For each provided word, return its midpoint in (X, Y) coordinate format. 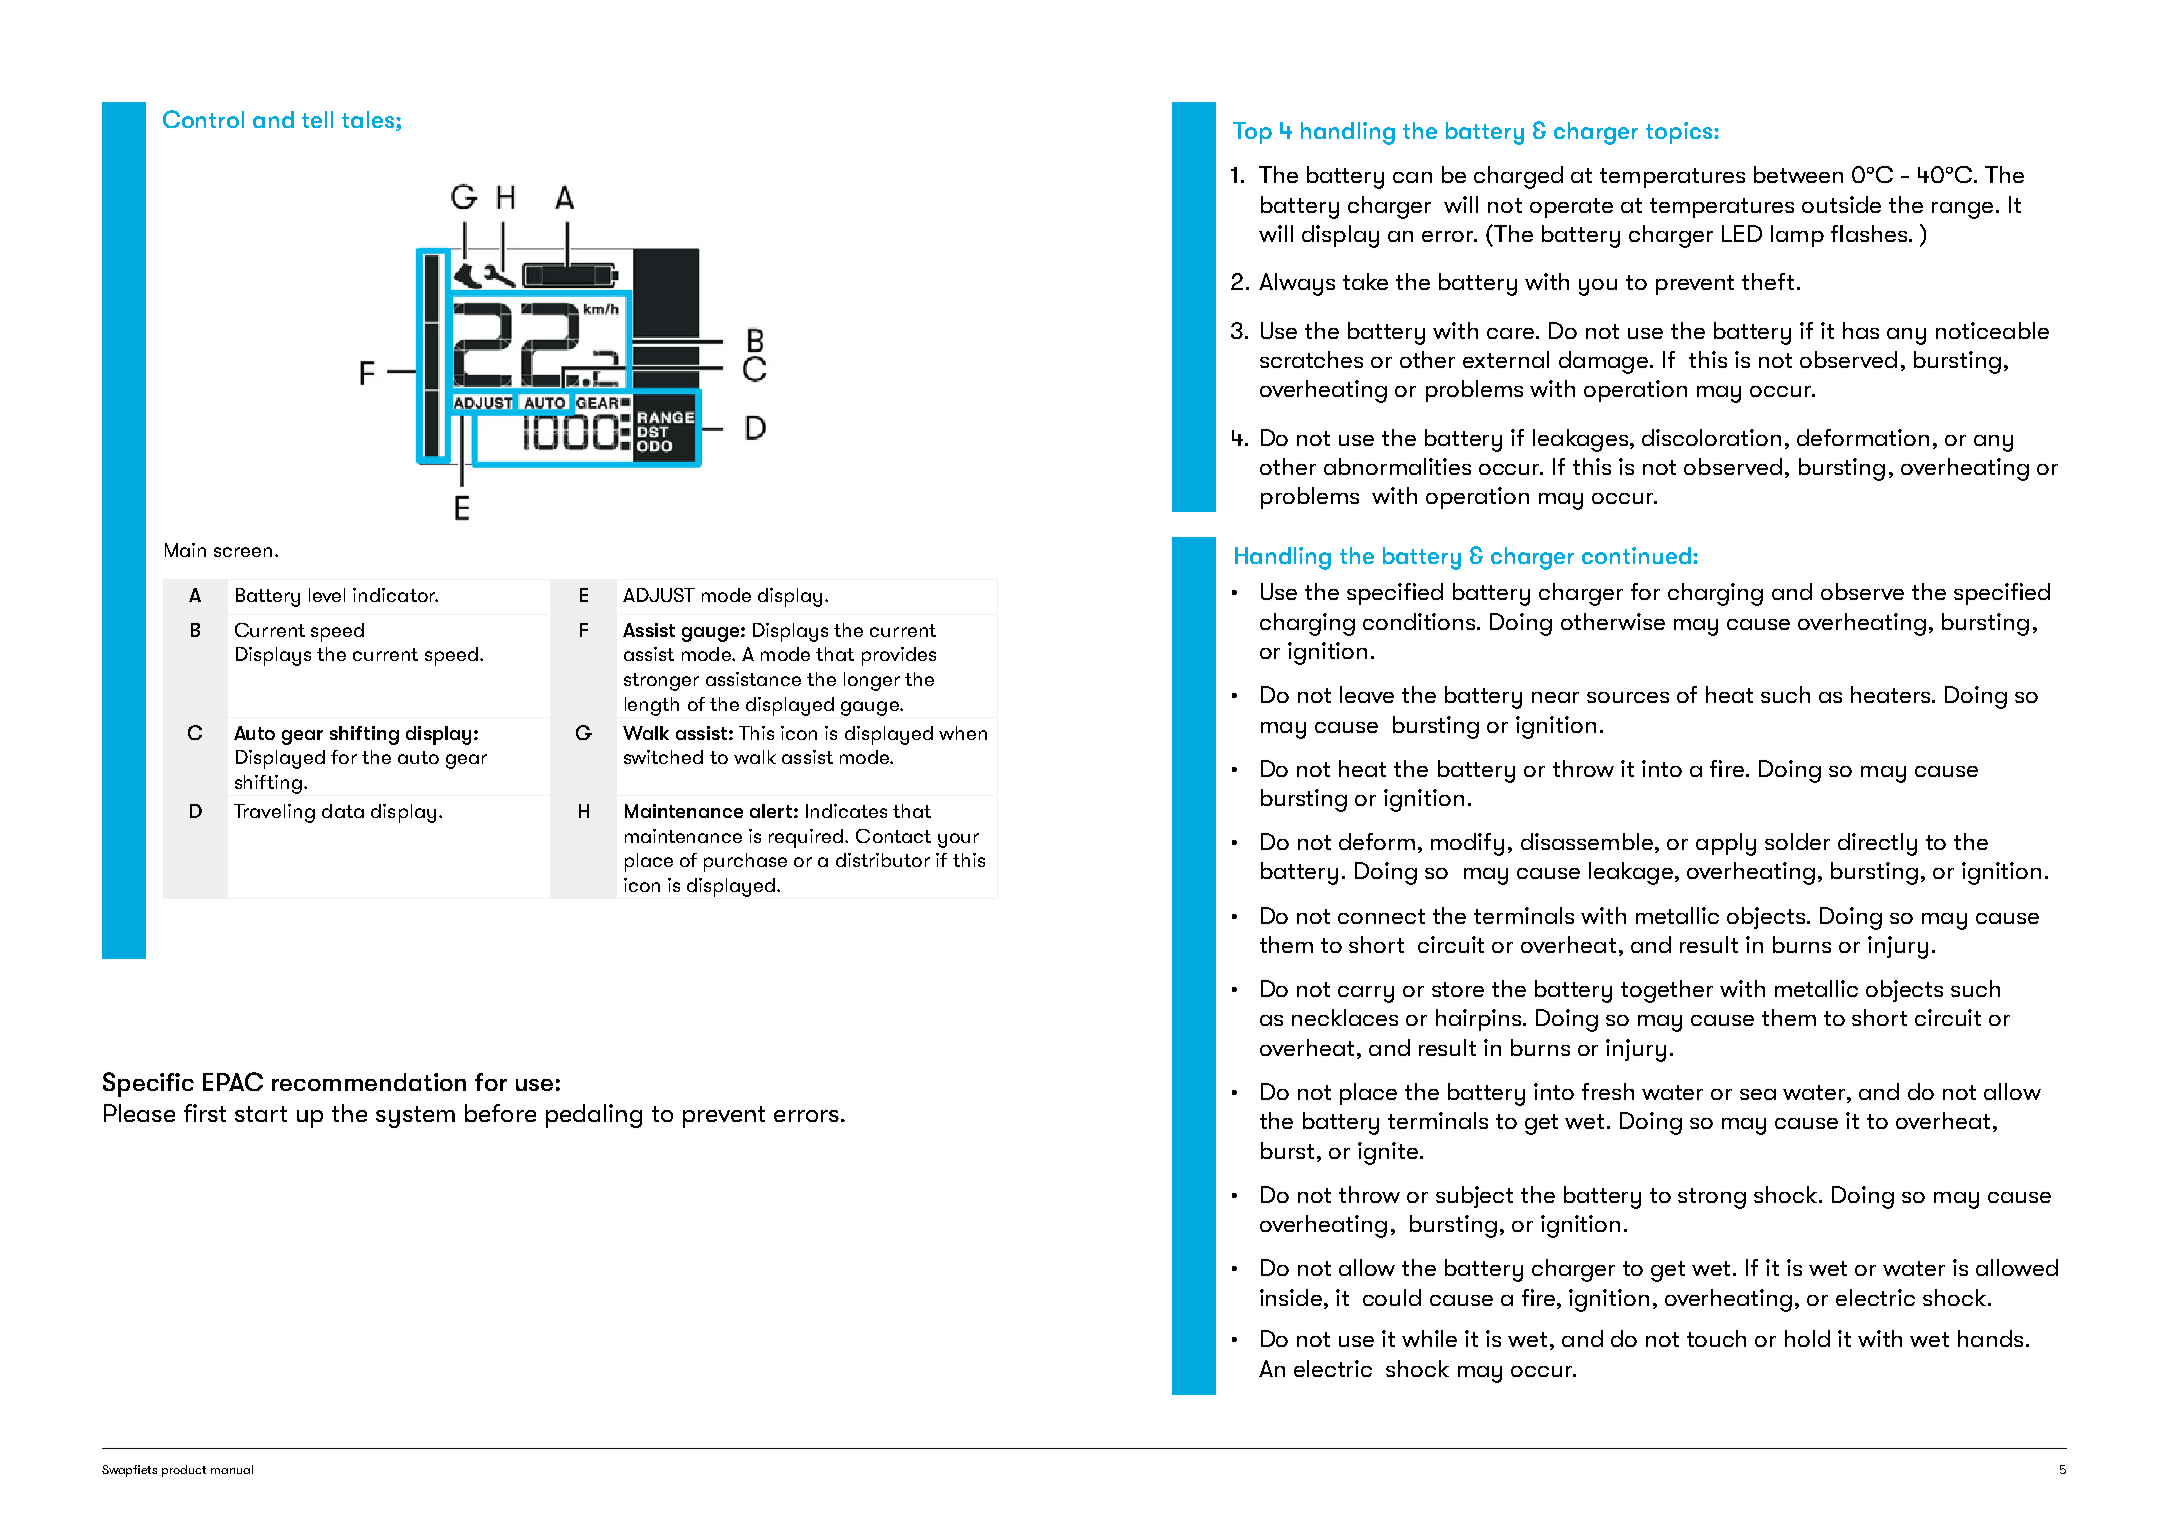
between (1798, 174)
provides (899, 656)
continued (1636, 555)
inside (1291, 1297)
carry (1366, 994)
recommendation (369, 1082)
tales (368, 119)
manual (232, 1469)
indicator (395, 595)
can (1412, 177)
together (1667, 991)
